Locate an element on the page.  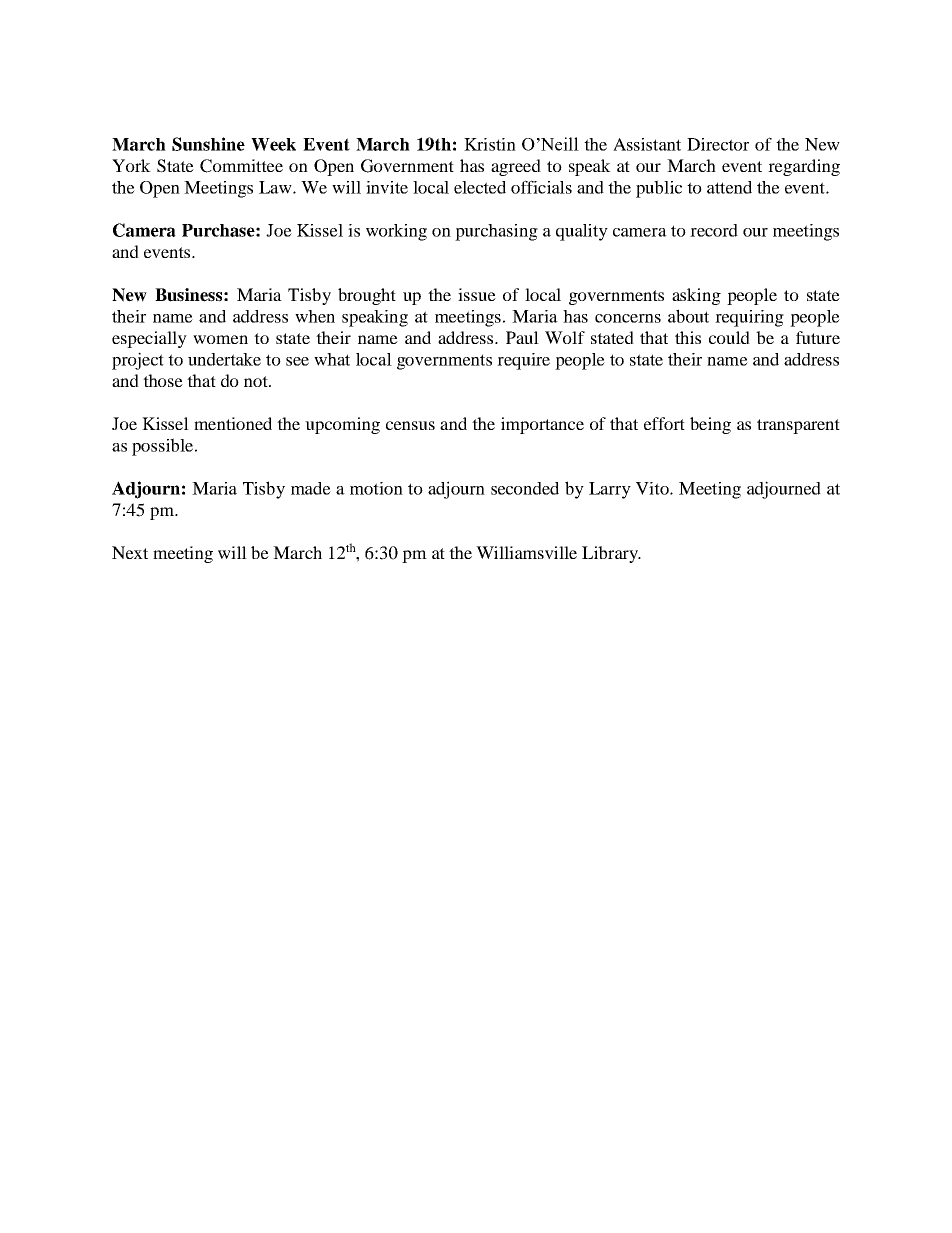
Library is located at coordinates (611, 554).
